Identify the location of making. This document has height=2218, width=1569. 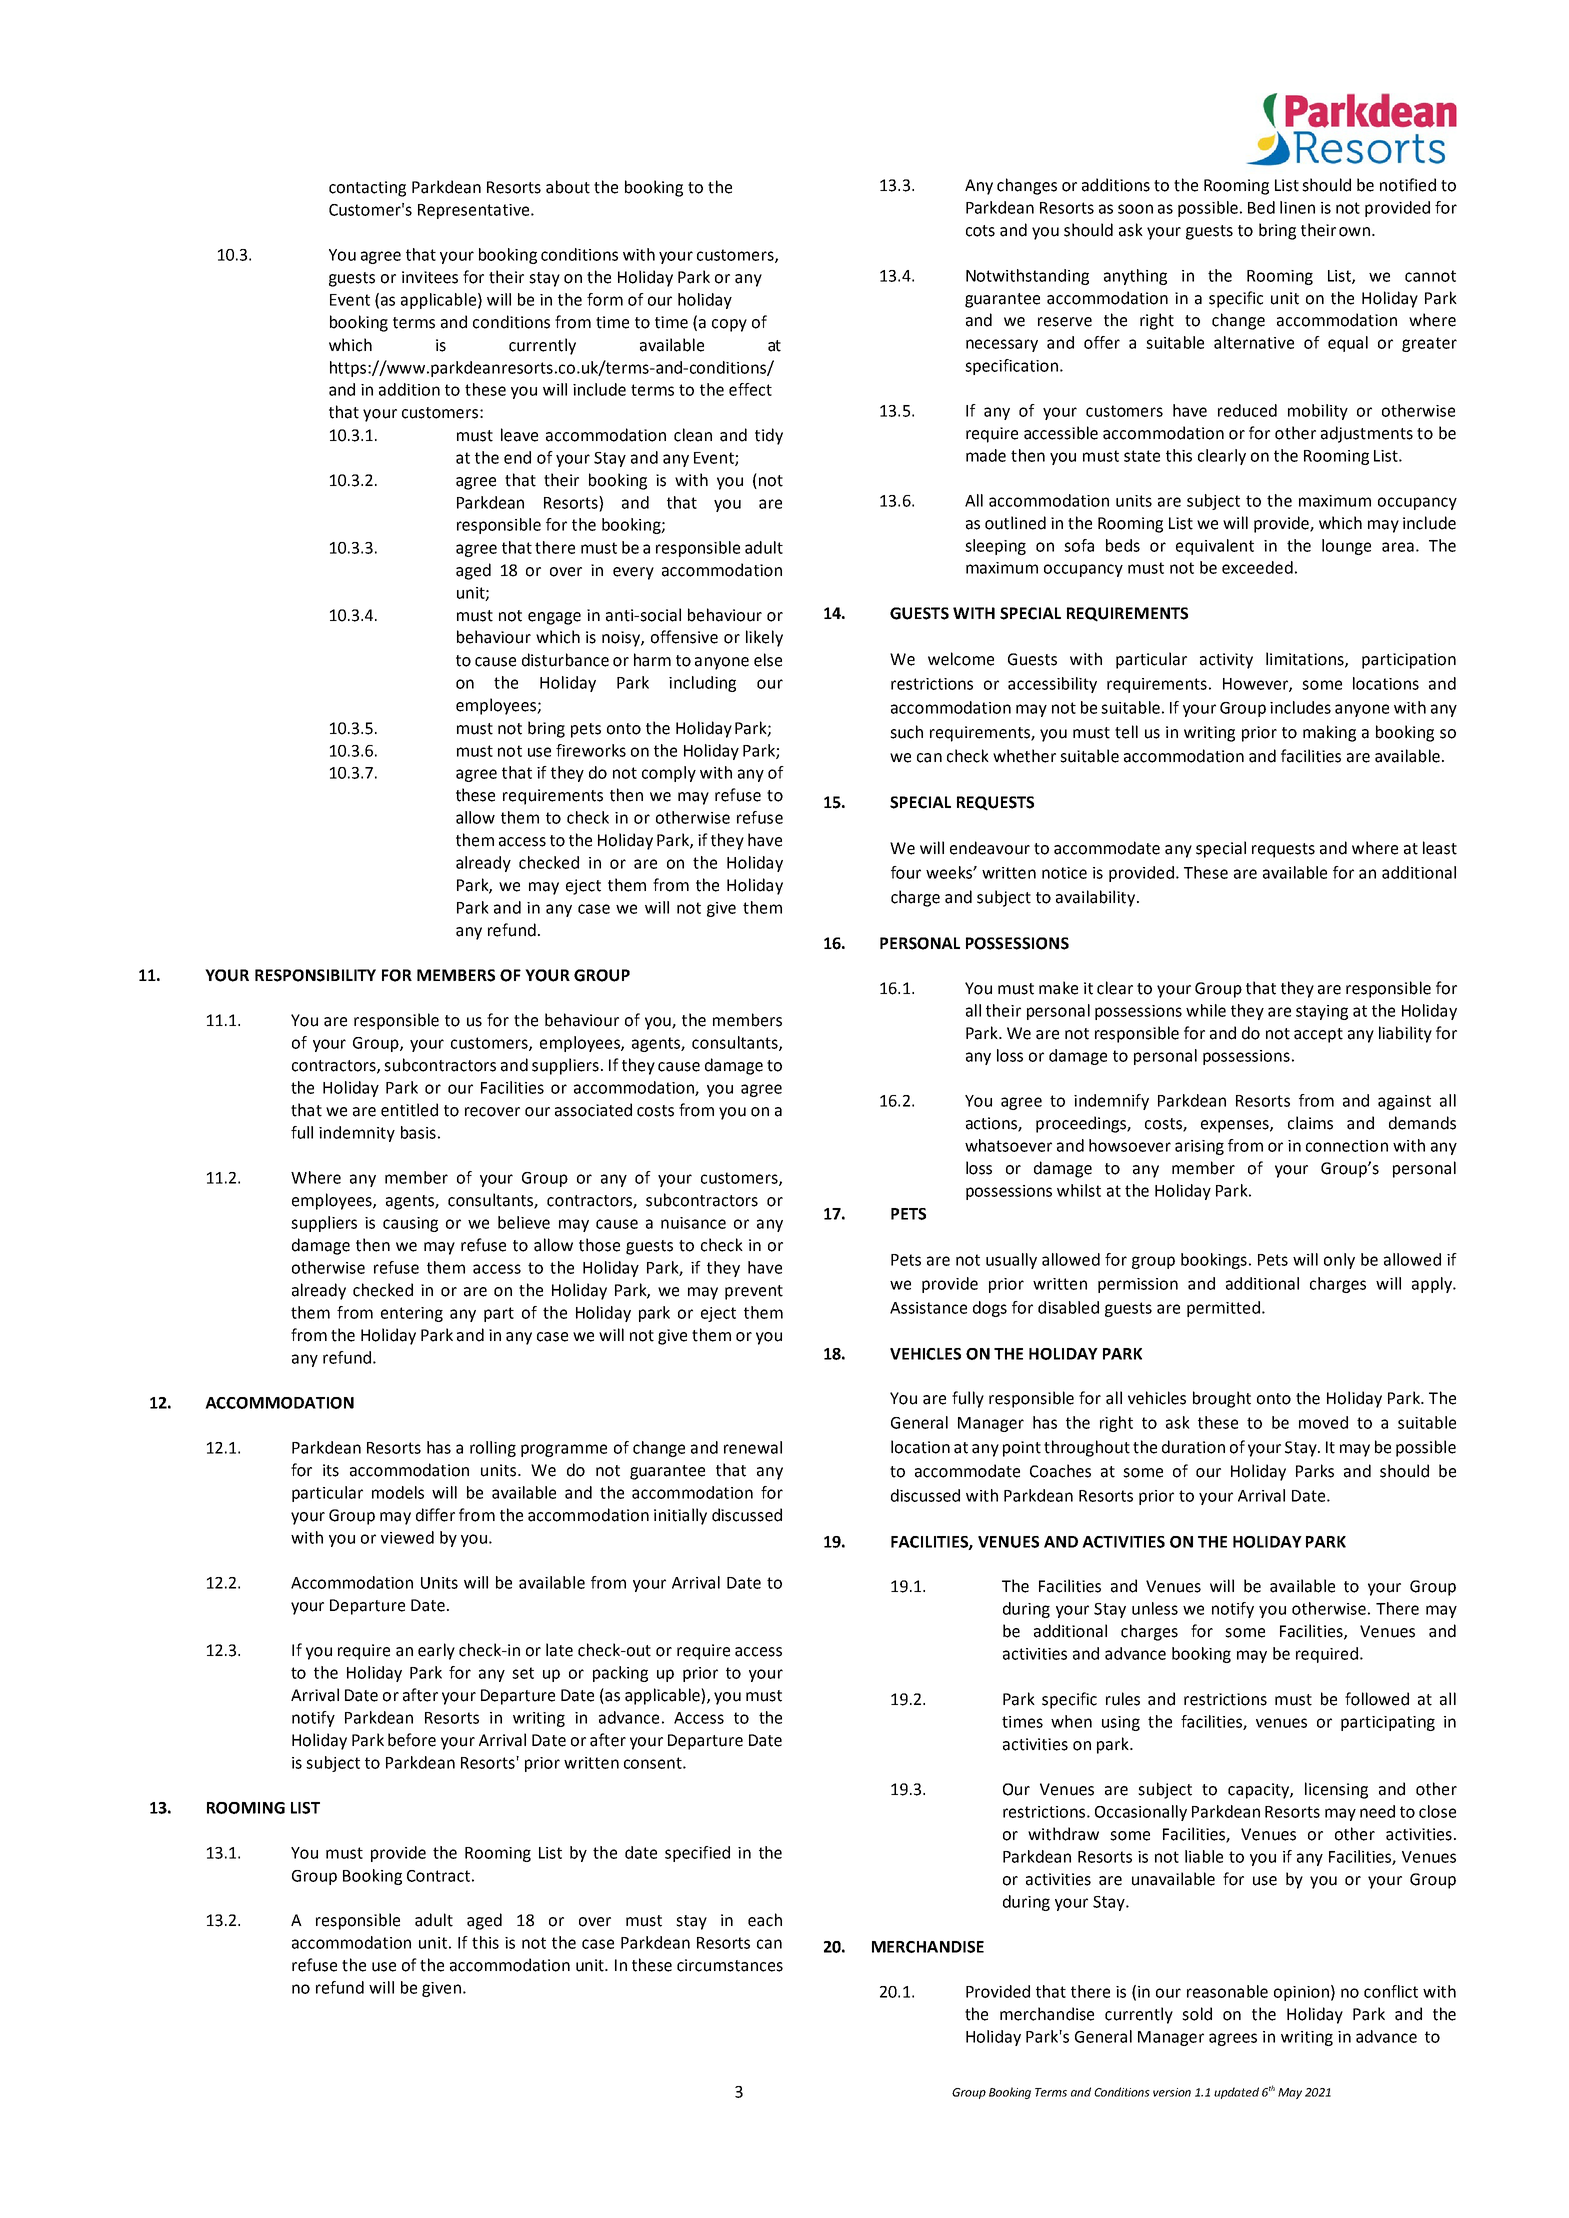
(1329, 733).
